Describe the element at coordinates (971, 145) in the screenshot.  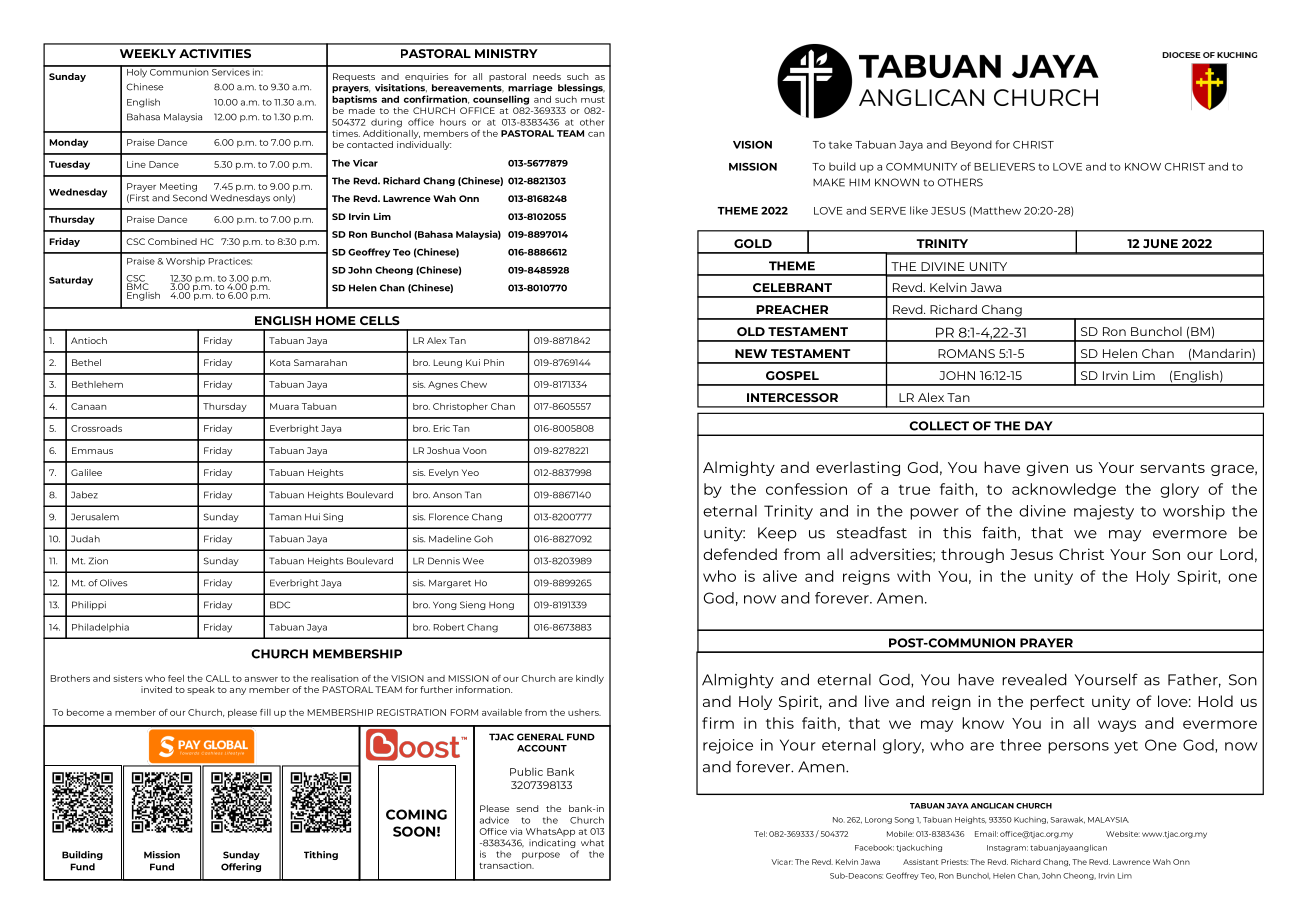
I see `Beyond` at that location.
